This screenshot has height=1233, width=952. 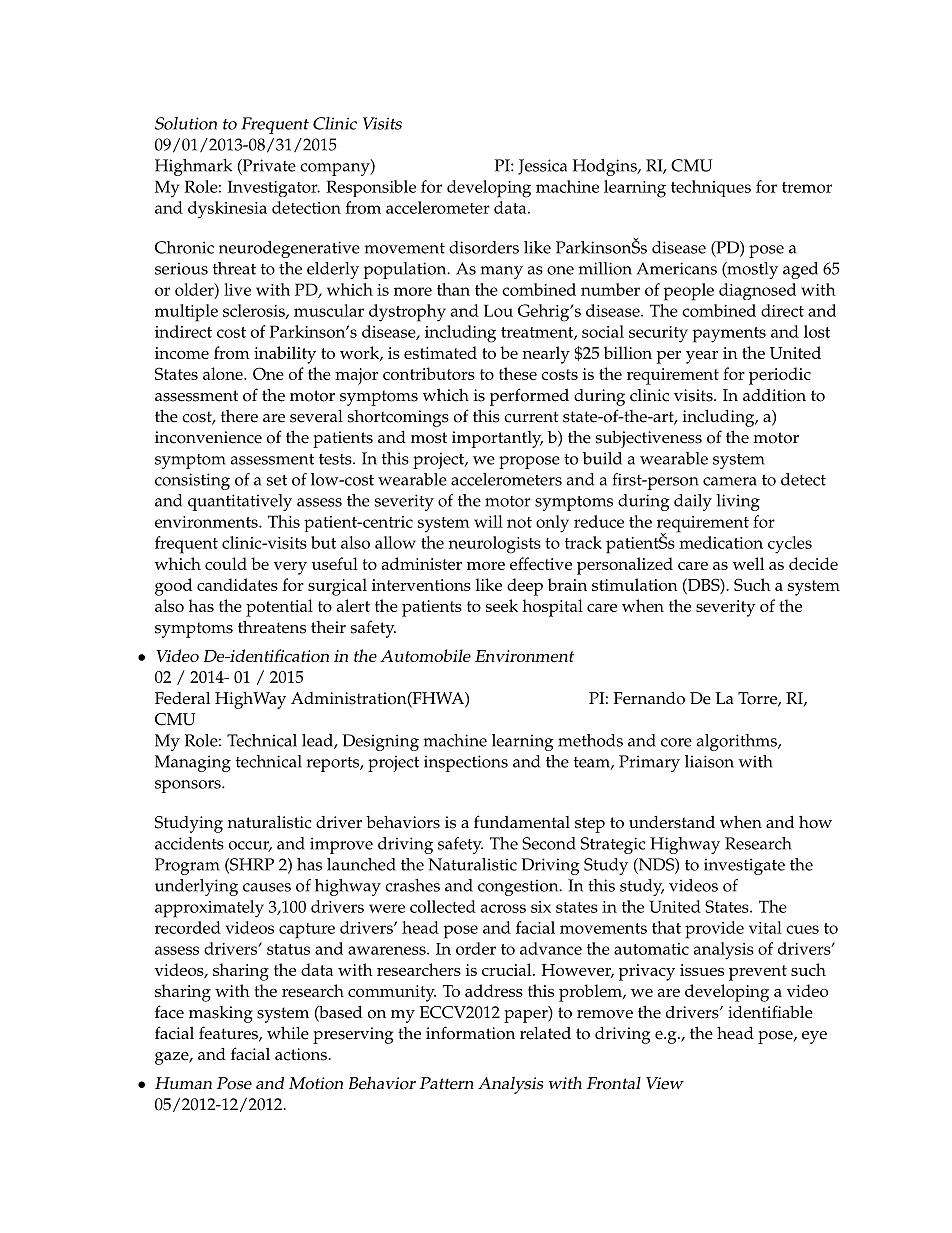 I want to click on inspections, so click(x=466, y=763).
